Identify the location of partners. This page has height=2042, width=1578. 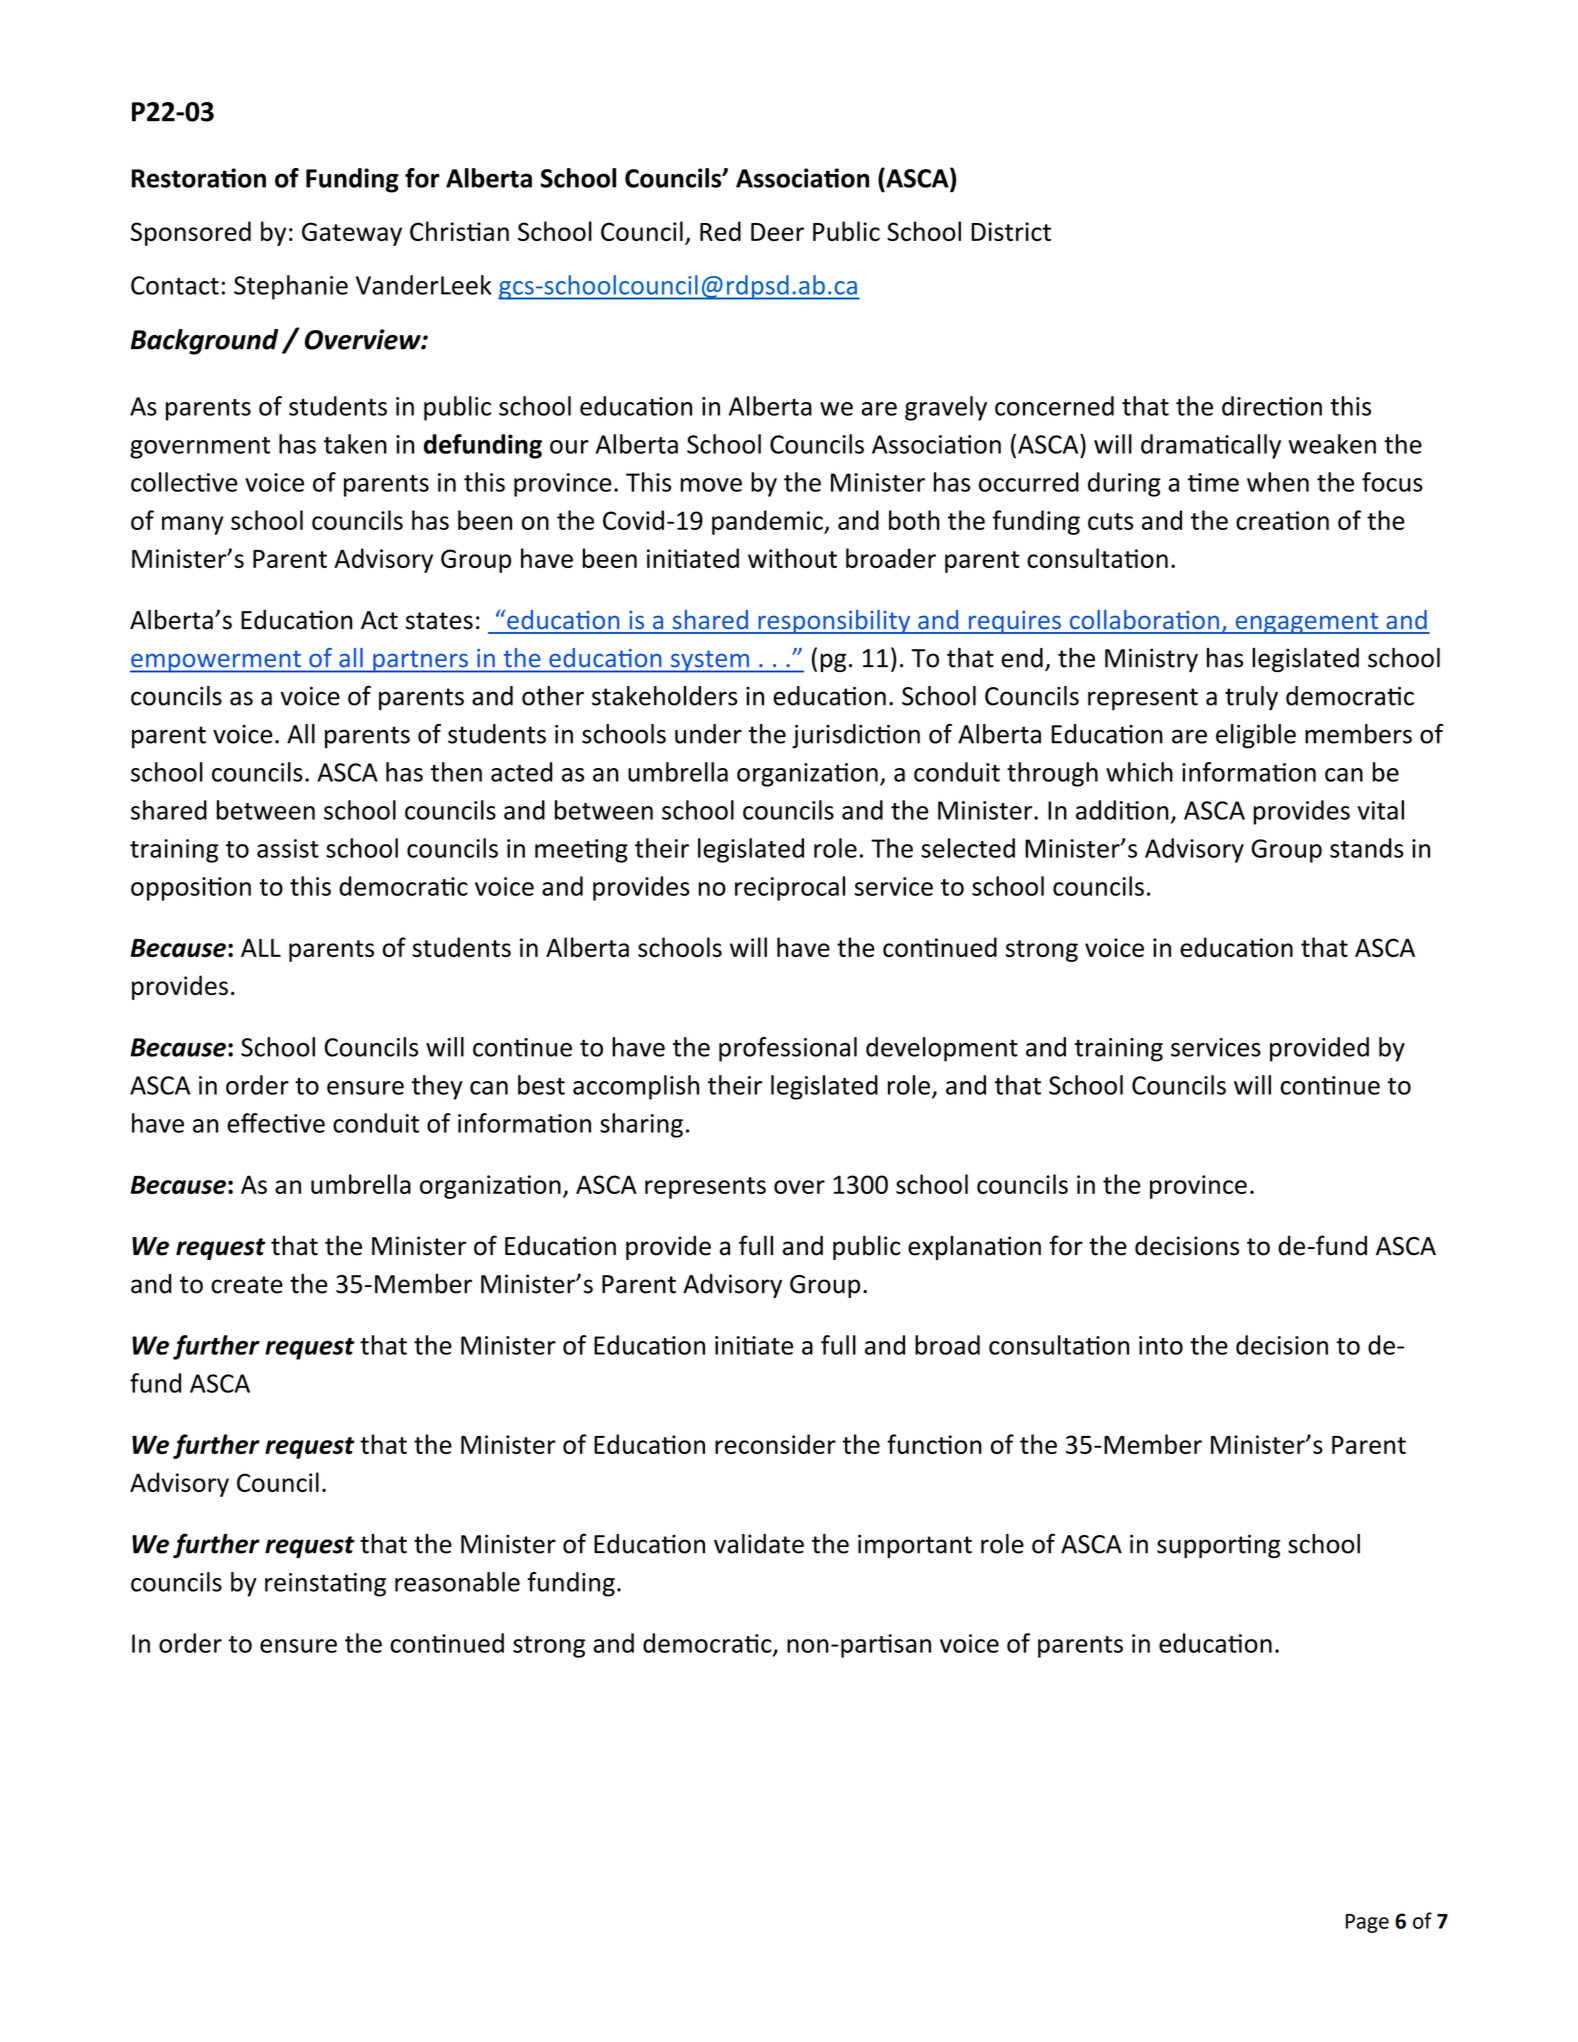
(420, 661).
